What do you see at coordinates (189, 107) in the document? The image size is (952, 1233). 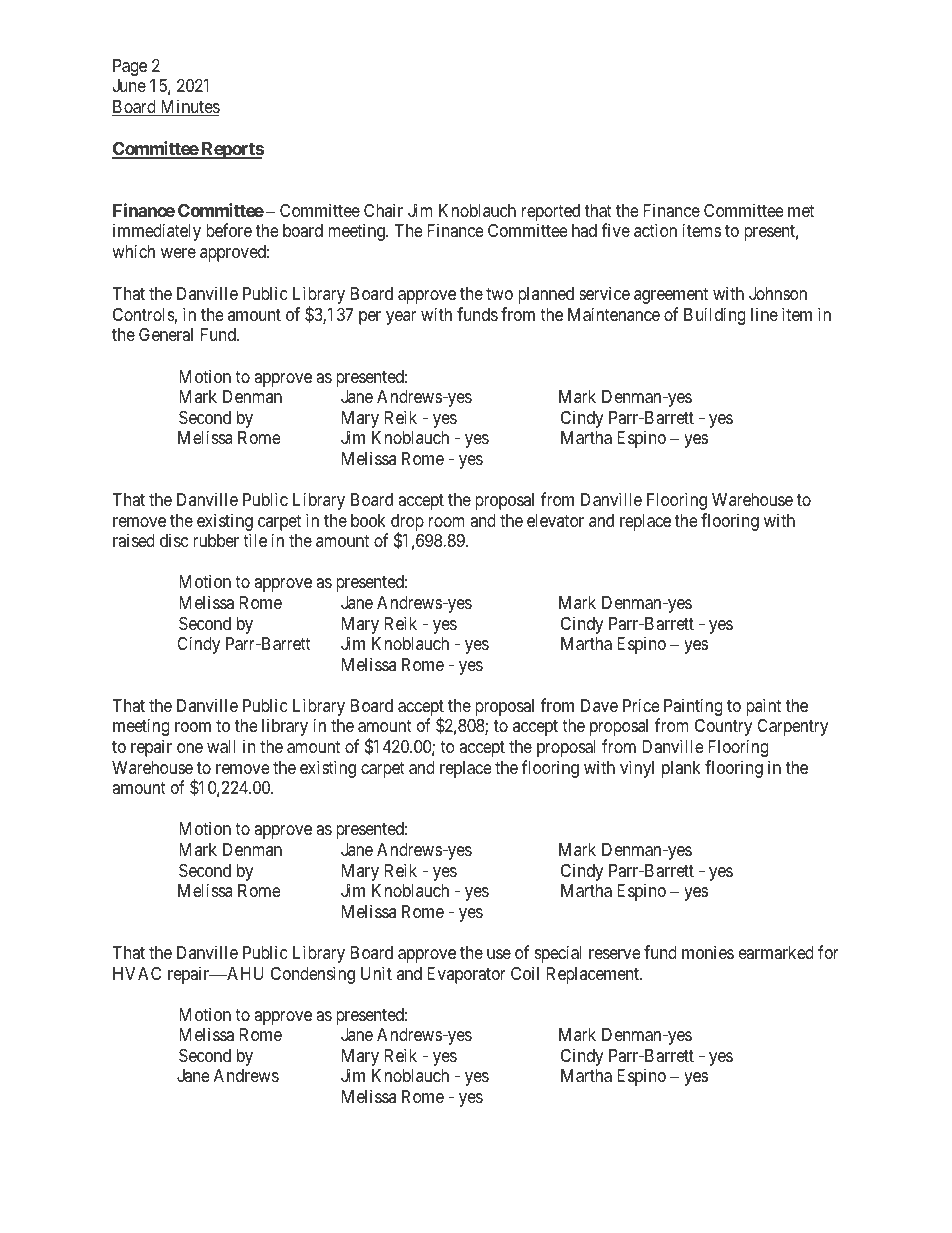 I see `Minutes` at bounding box center [189, 107].
